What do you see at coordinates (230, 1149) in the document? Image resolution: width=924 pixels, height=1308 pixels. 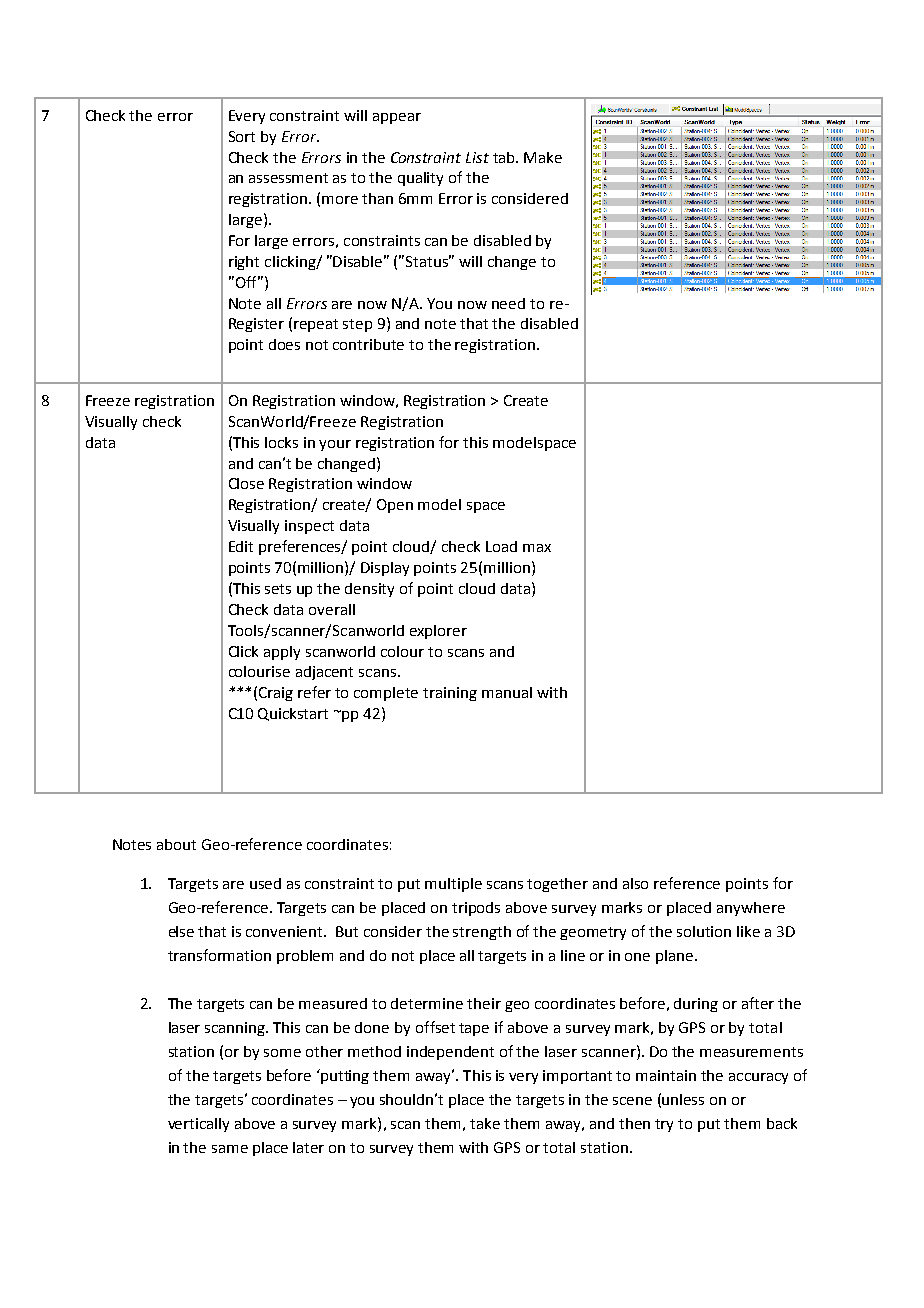 I see `same` at bounding box center [230, 1149].
